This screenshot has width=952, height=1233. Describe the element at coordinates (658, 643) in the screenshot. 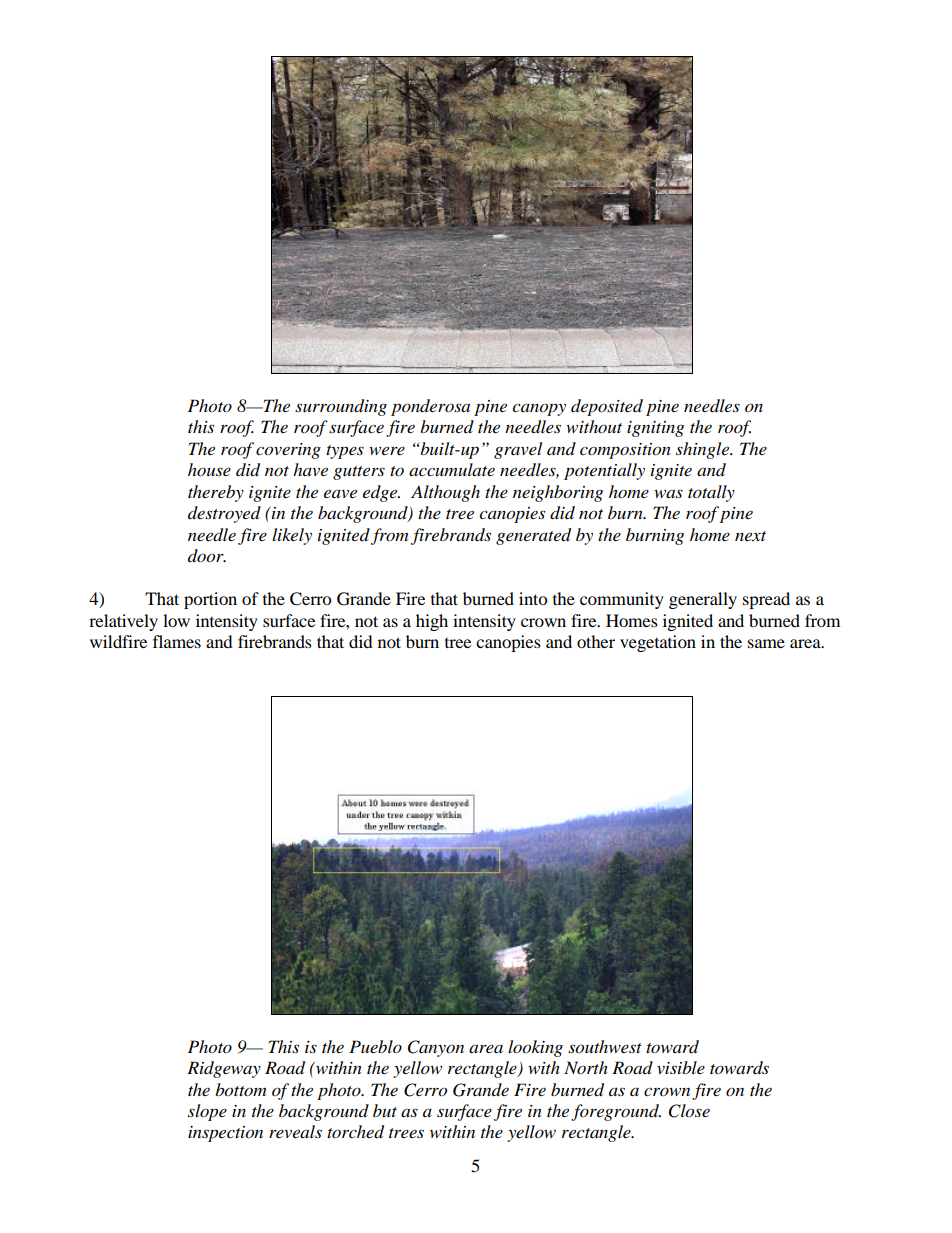

I see `vegetation` at that location.
